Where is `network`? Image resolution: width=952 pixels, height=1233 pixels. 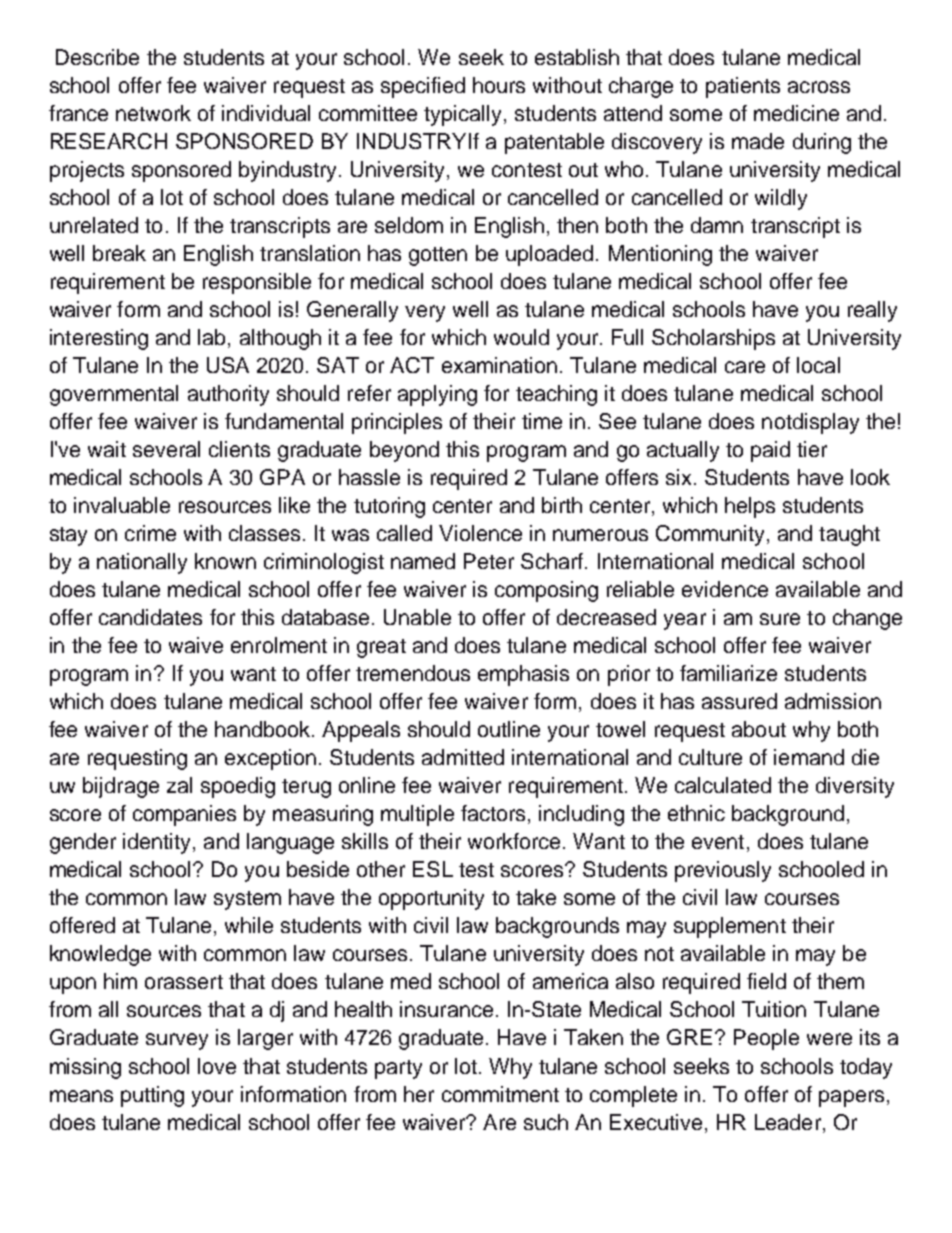
network is located at coordinates (153, 113).
